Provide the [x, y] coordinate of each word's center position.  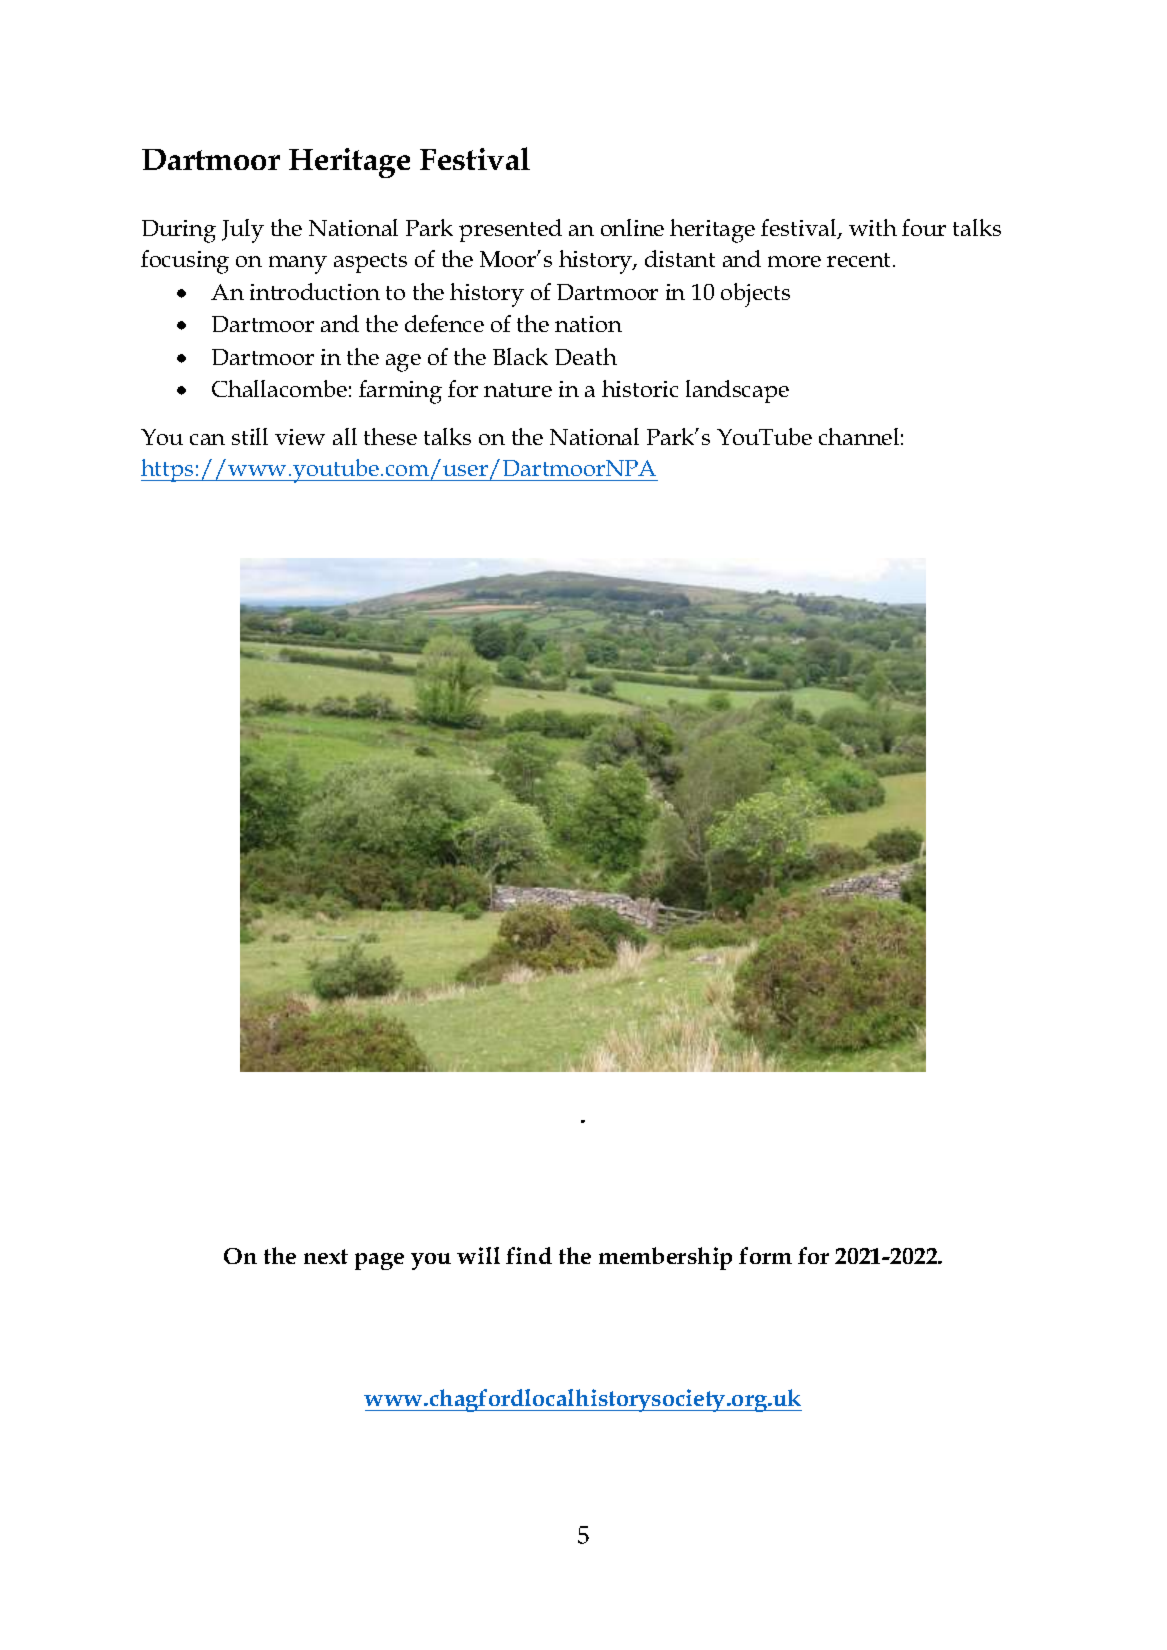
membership [665, 1258]
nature [518, 390]
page [379, 1261]
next [326, 1256]
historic [640, 388]
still [250, 436]
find [529, 1255]
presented [510, 230]
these [390, 436]
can [207, 439]
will [478, 1255]
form [765, 1255]
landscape [737, 391]
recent [860, 260]
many [298, 265]
